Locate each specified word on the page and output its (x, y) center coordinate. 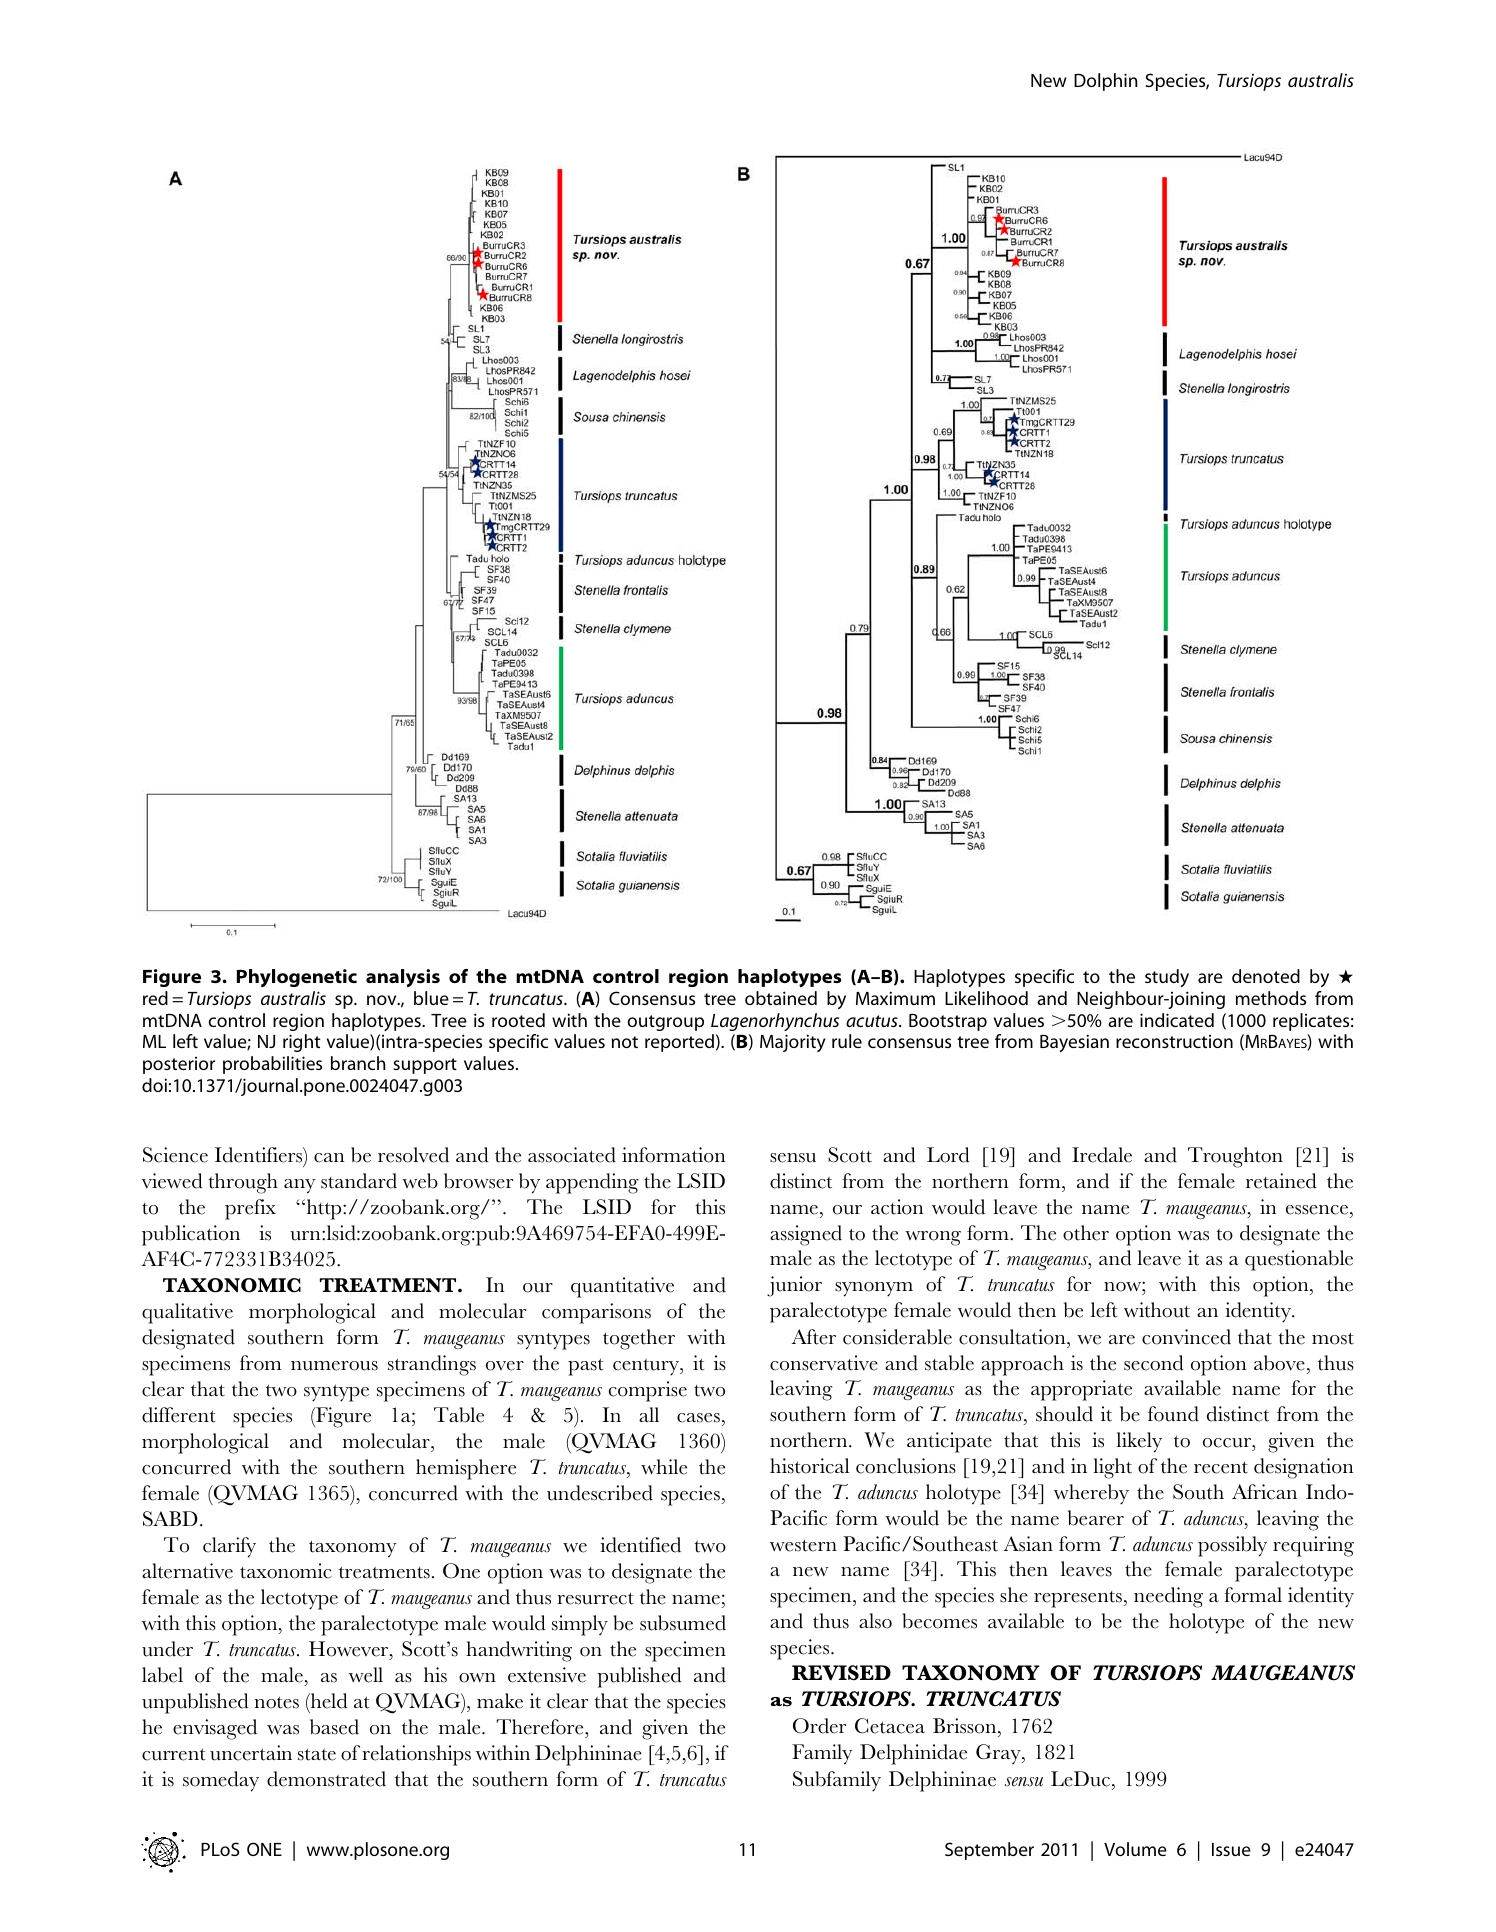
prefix (250, 1209)
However (350, 1649)
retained (1281, 1181)
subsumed (683, 1623)
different (178, 1415)
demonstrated (326, 1779)
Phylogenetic (297, 978)
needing (1168, 1597)
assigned (806, 1235)
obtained (781, 998)
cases (698, 1418)
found (1173, 1414)
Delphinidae (913, 1754)
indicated (1177, 1020)
